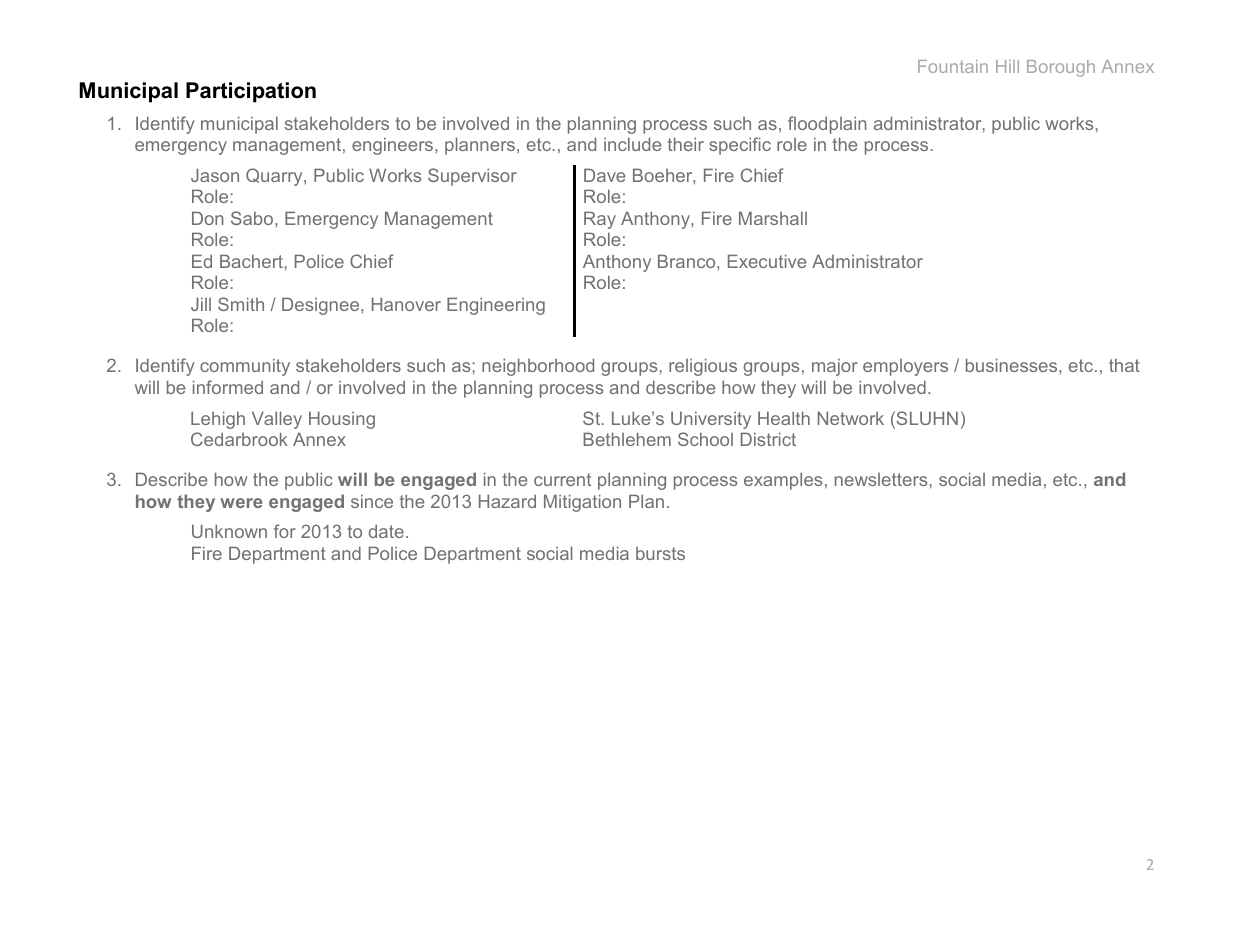 This screenshot has height=952, width=1233. Describe the element at coordinates (1013, 365) in the screenshot. I see `businesses` at that location.
